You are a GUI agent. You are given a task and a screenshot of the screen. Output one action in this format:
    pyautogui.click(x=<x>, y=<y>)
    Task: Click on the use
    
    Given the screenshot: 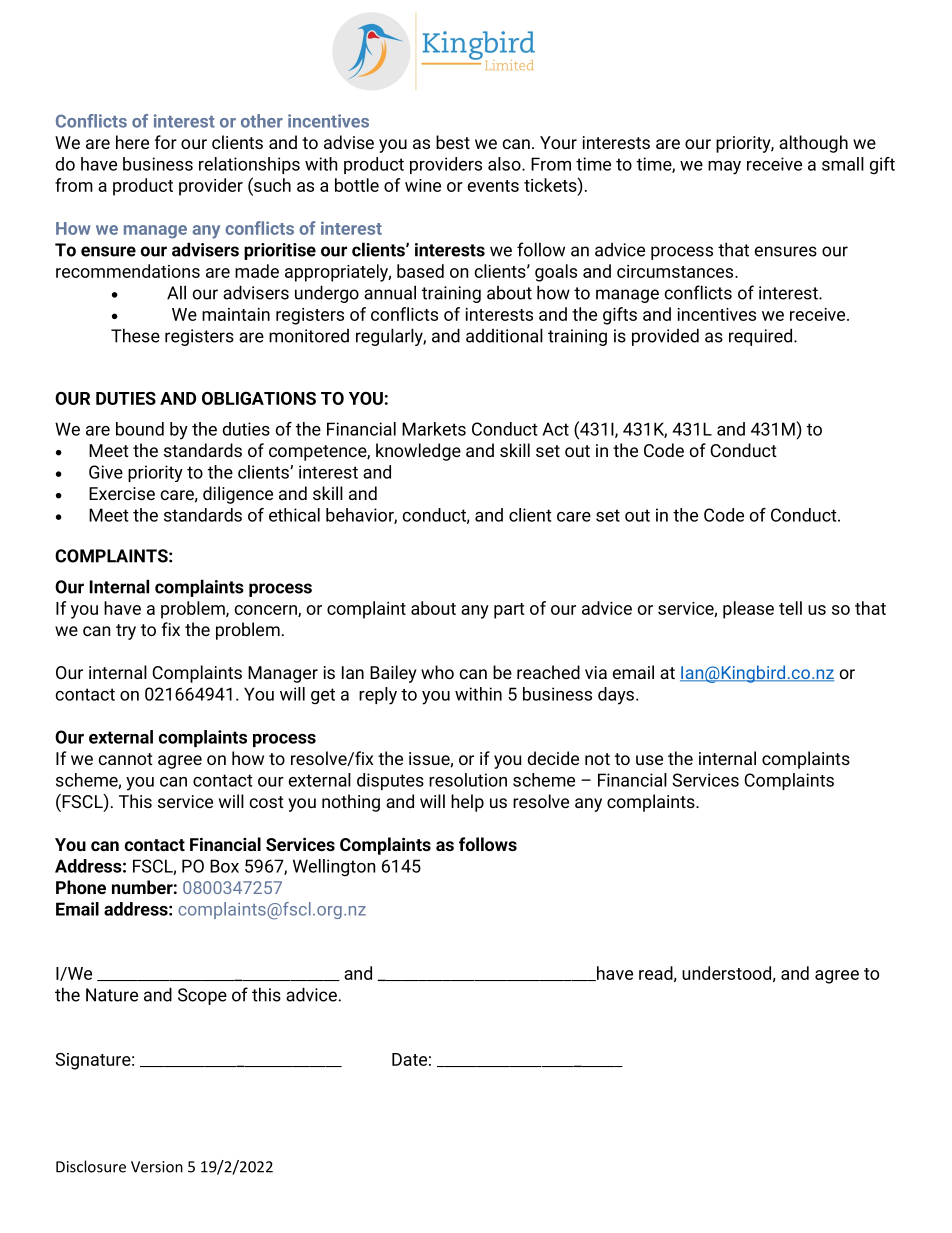 What is the action you would take?
    pyautogui.click(x=649, y=760)
